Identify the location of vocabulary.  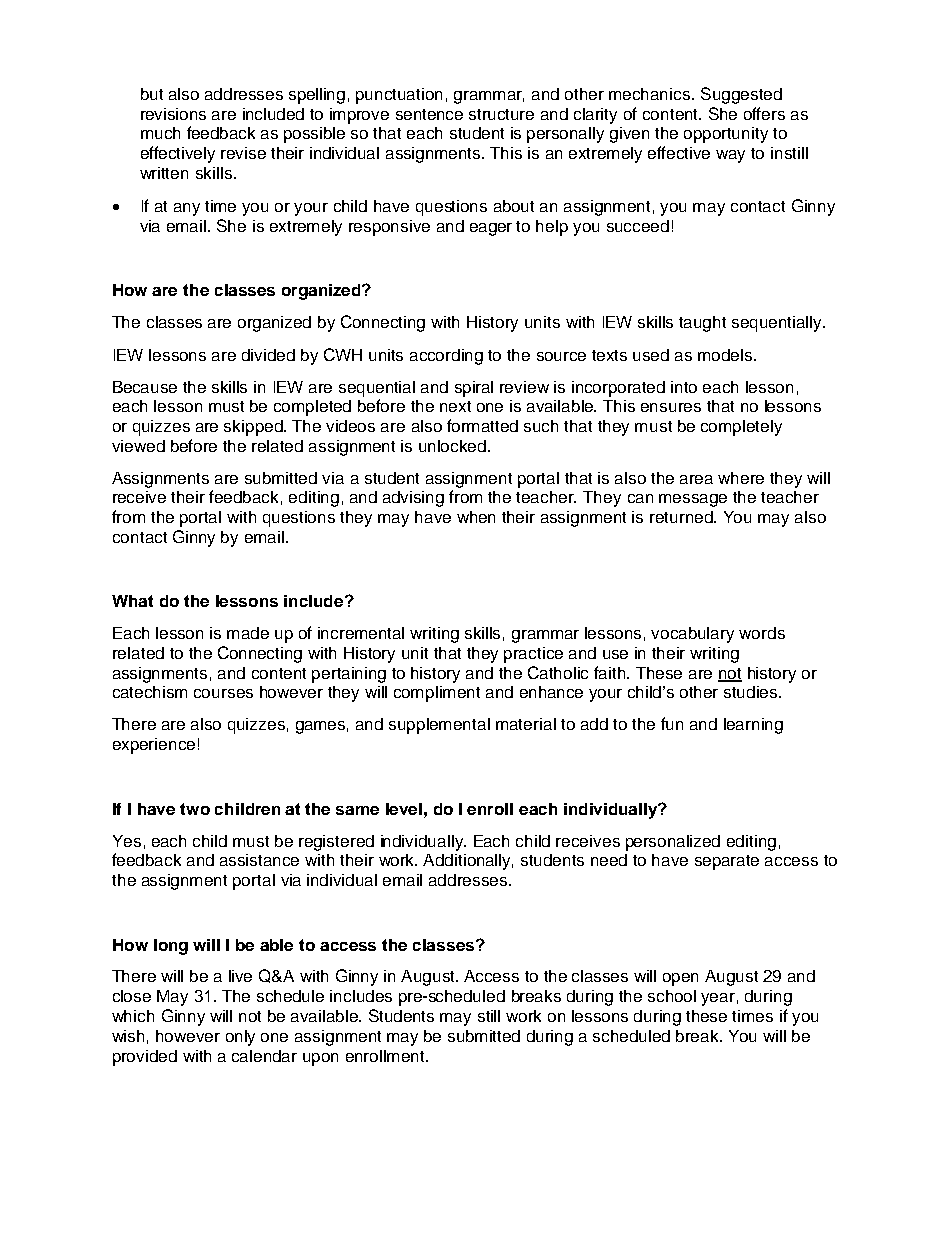
(692, 635).
